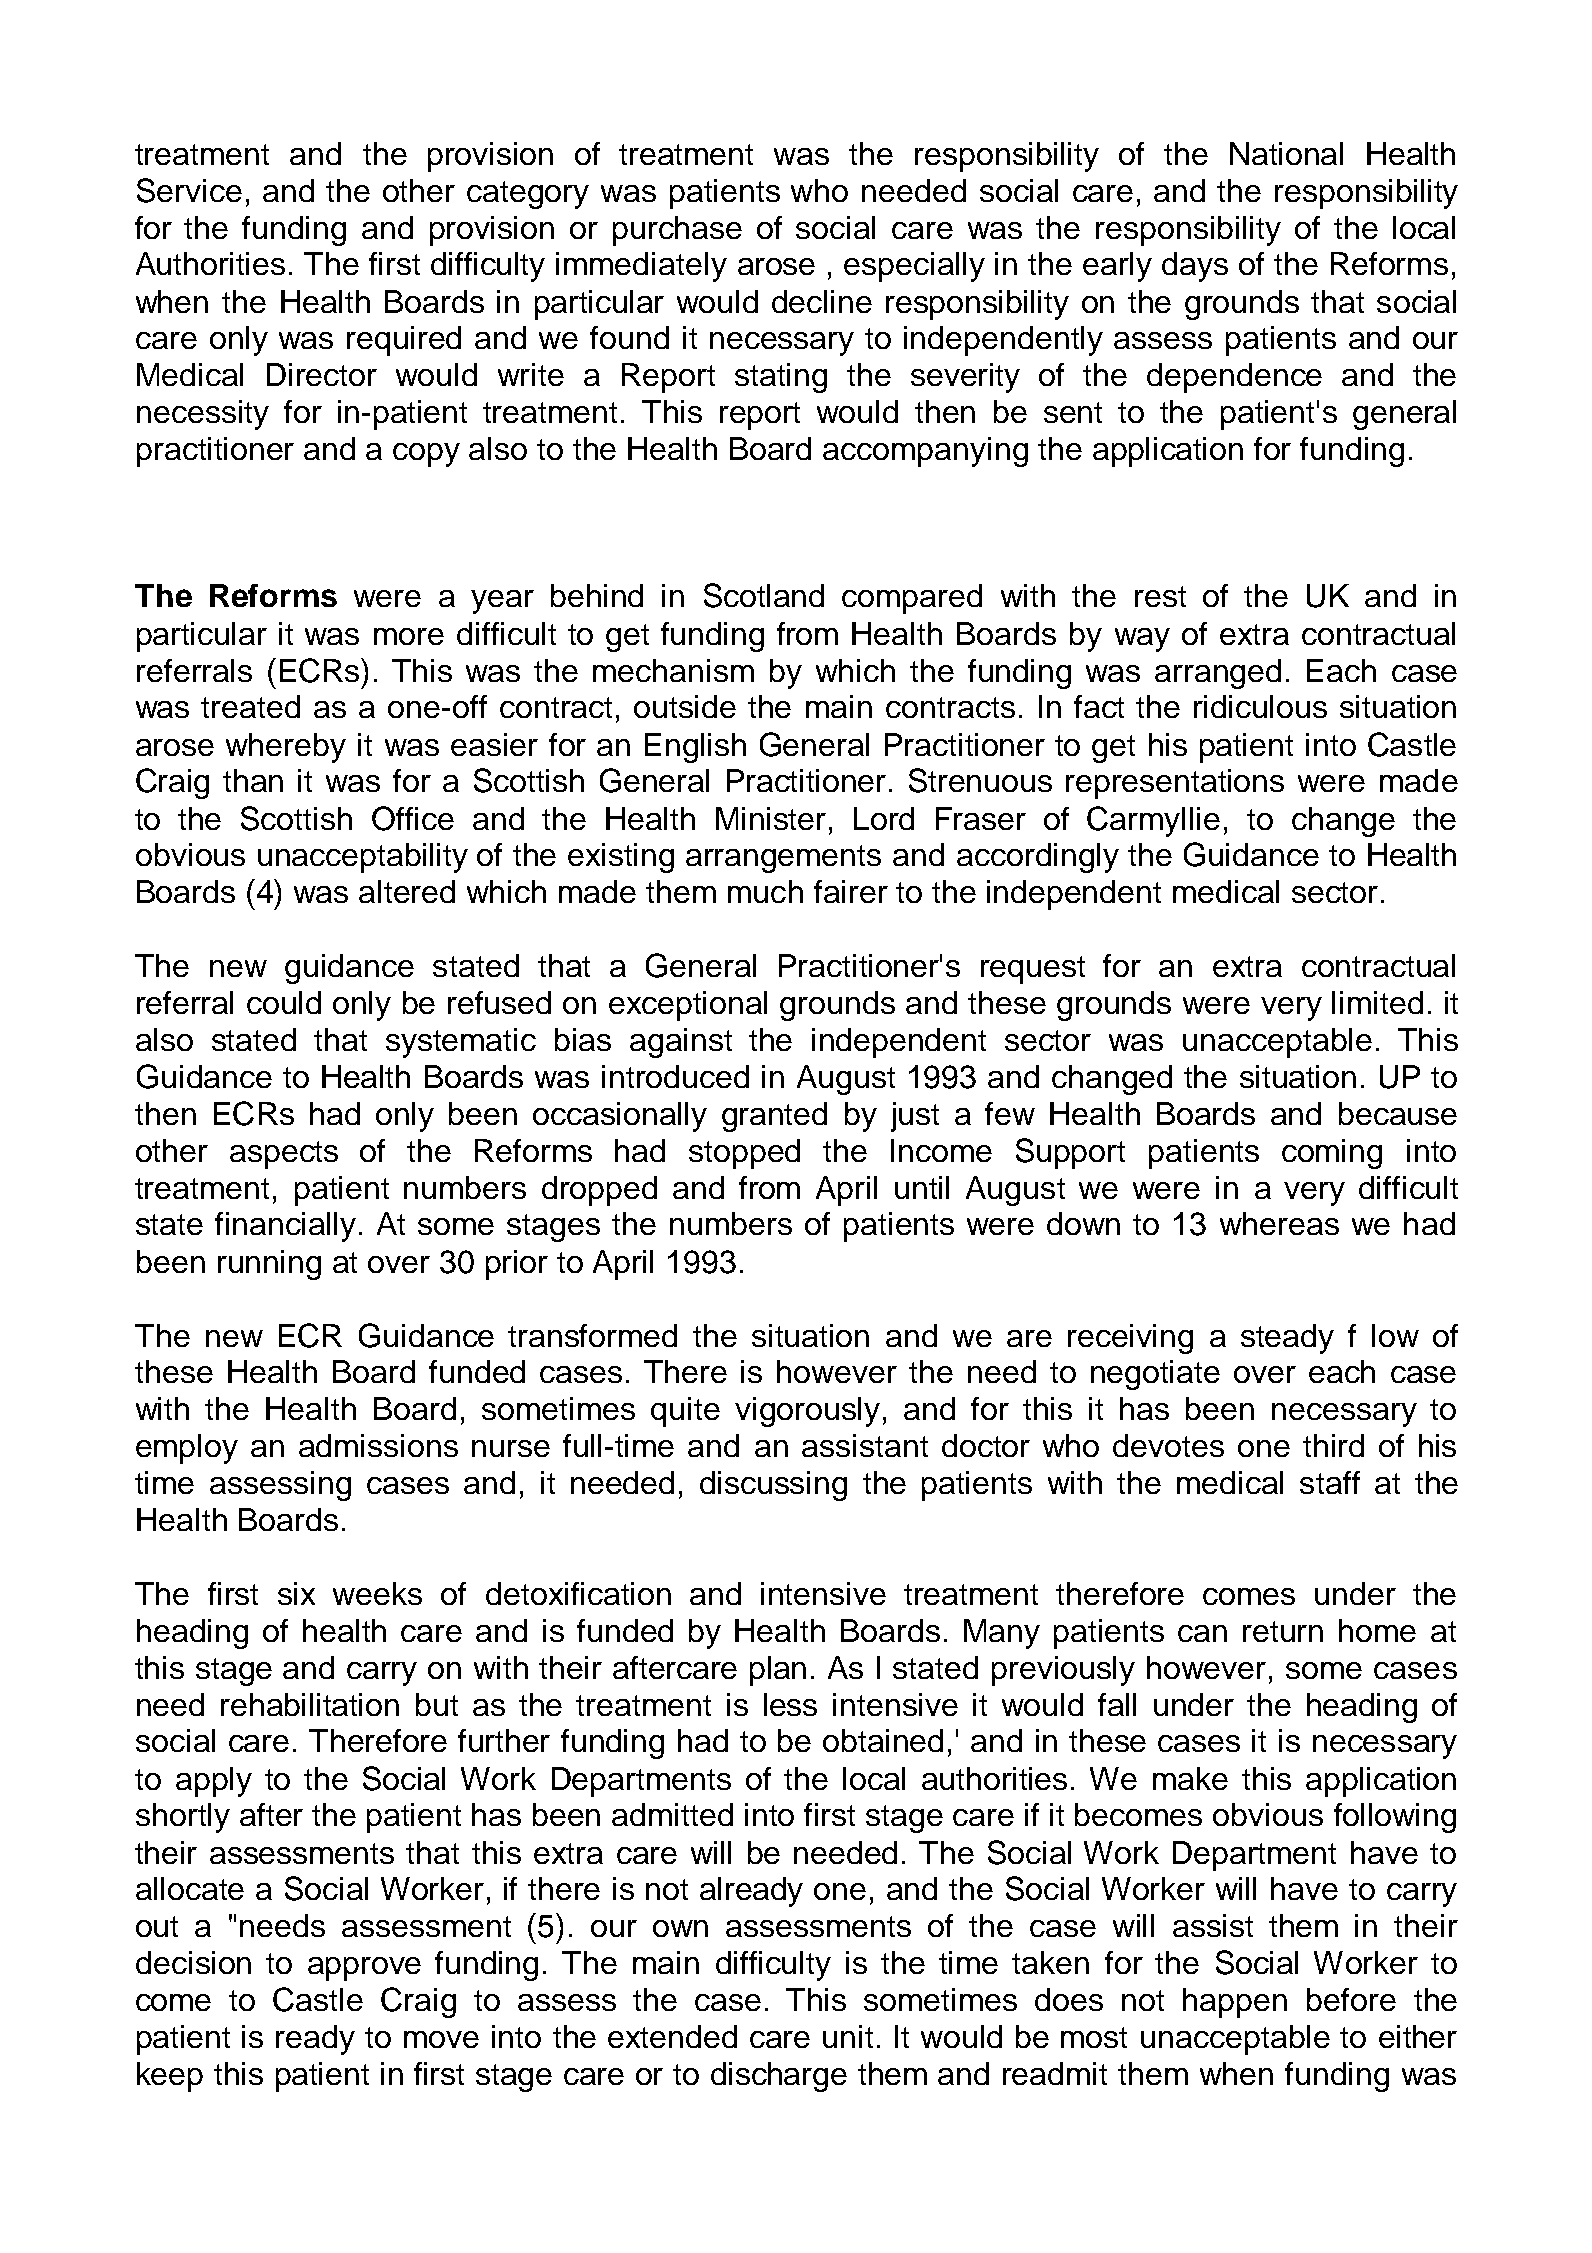 Image resolution: width=1592 pixels, height=2253 pixels. I want to click on treated, so click(250, 706).
